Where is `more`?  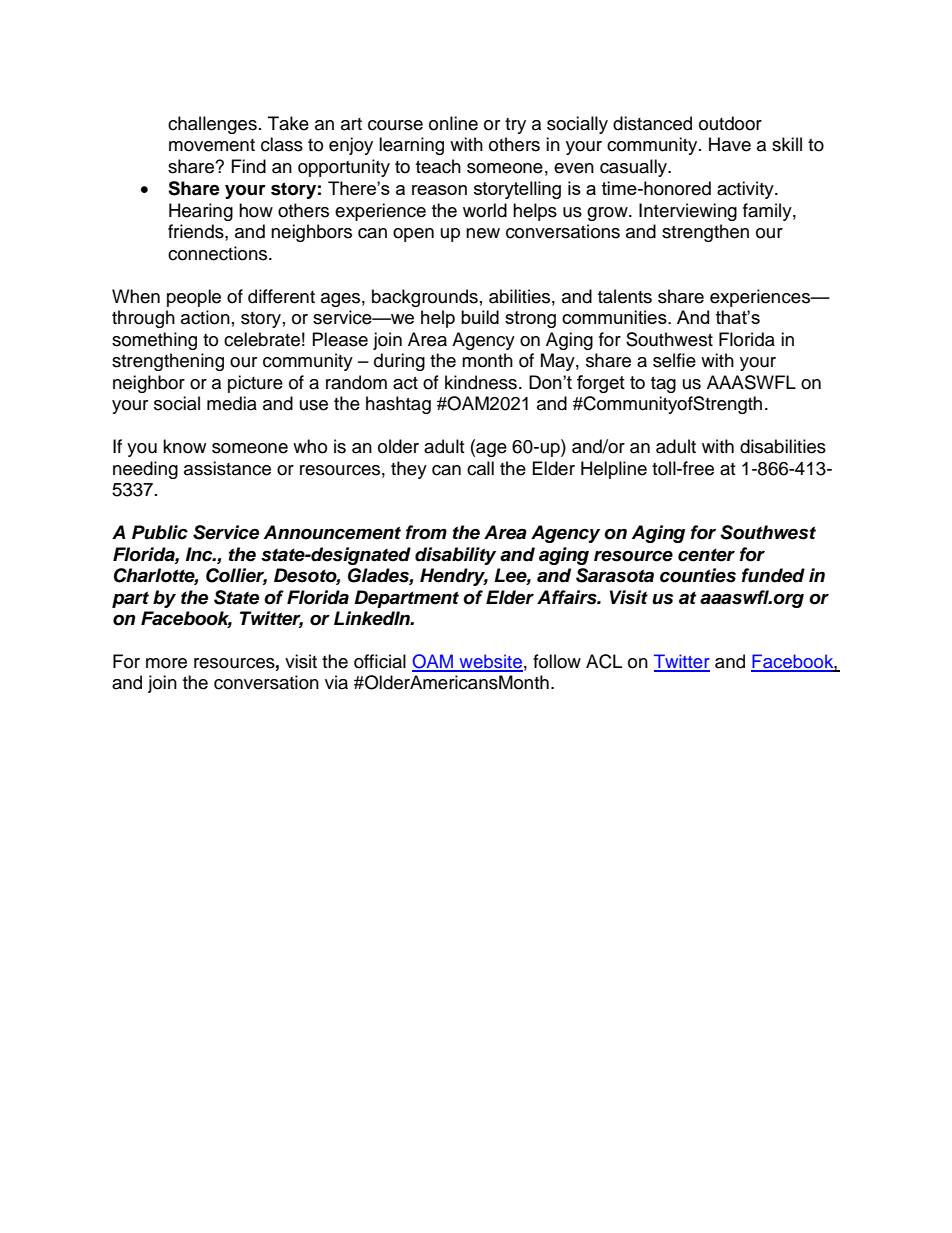
more is located at coordinates (166, 663).
